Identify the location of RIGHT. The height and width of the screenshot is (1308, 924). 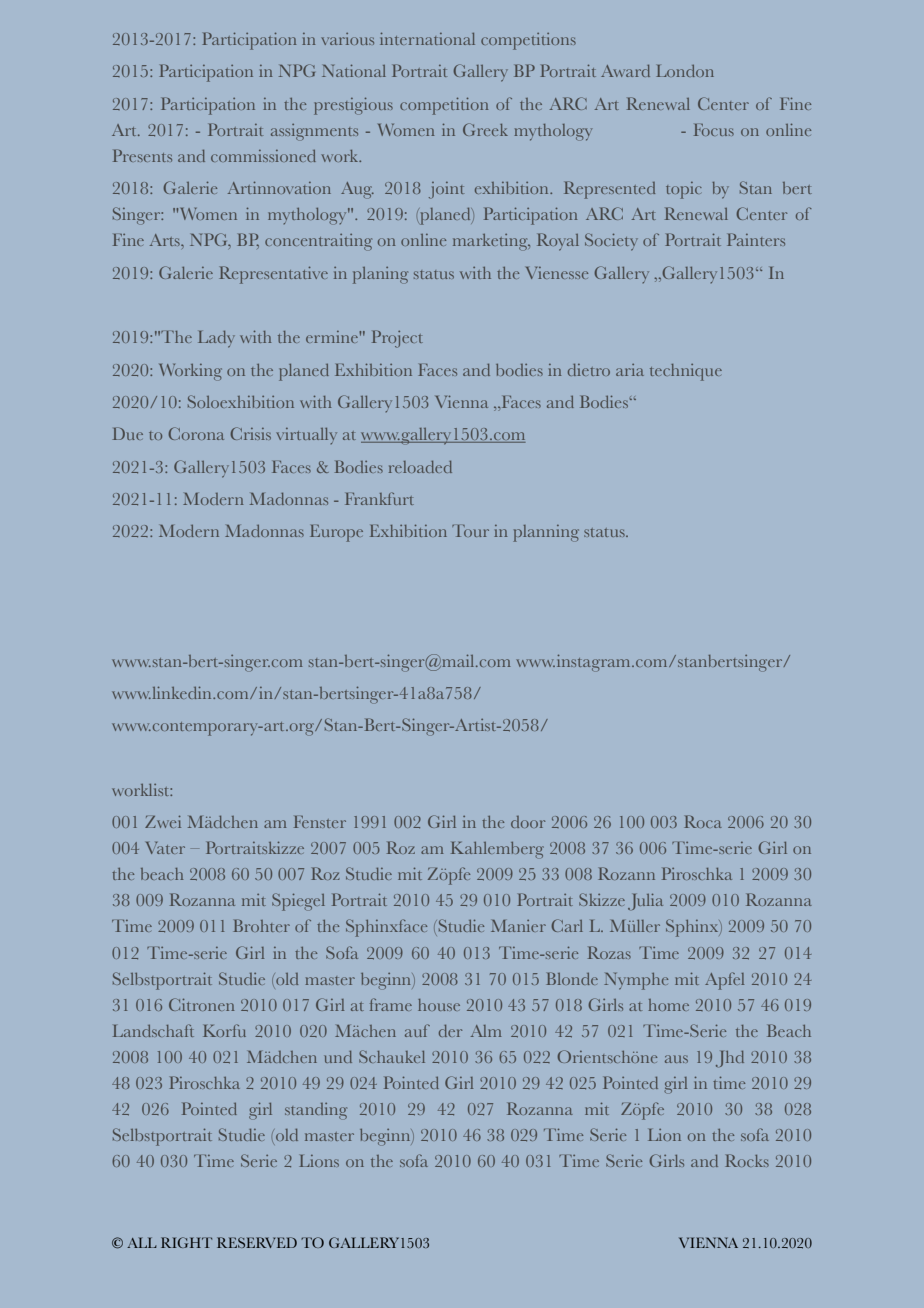
(186, 1242).
